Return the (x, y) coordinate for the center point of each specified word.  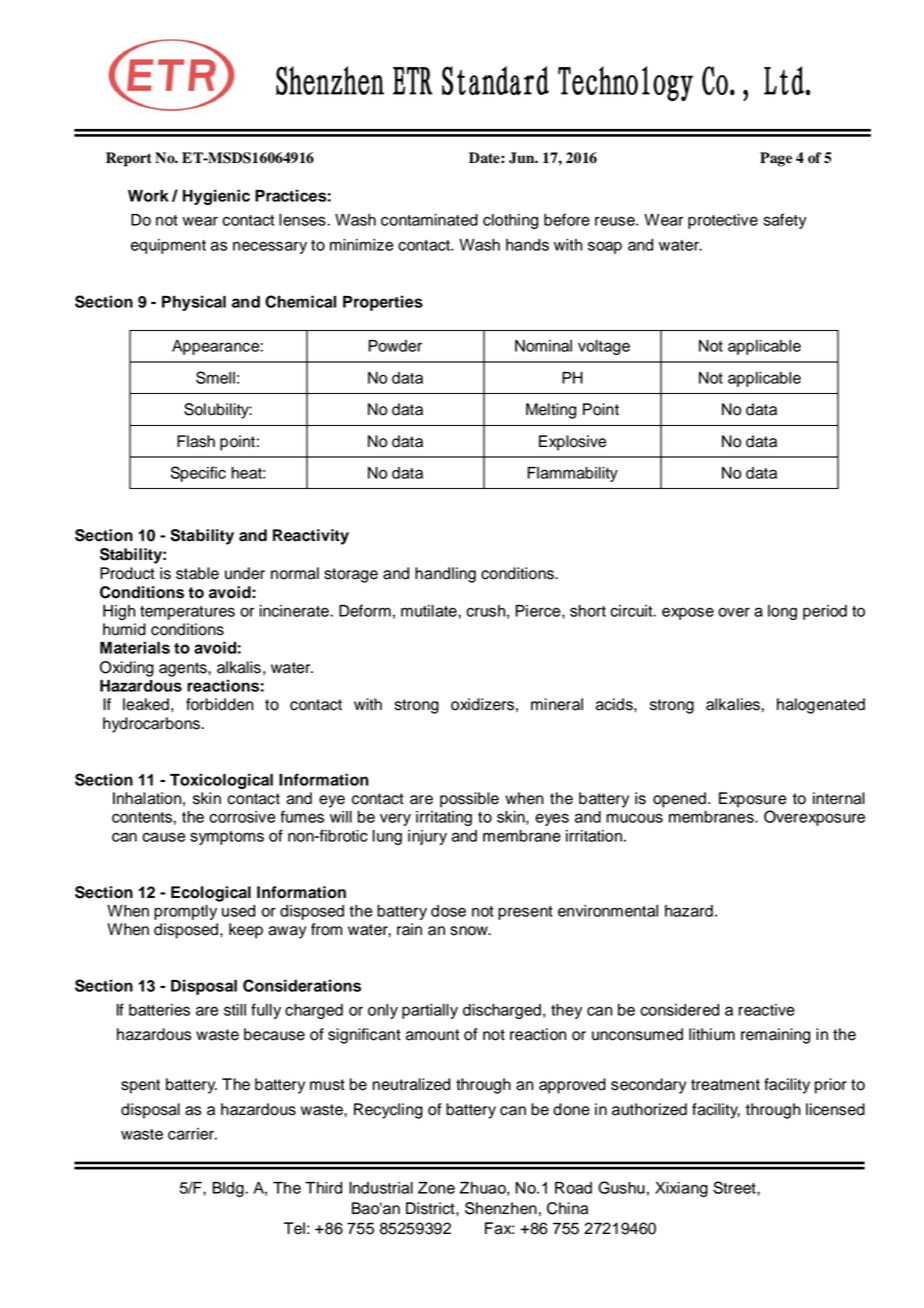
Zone (436, 1188)
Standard (495, 80)
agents (184, 669)
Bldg (228, 1189)
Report (129, 159)
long (782, 612)
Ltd (785, 80)
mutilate (429, 611)
